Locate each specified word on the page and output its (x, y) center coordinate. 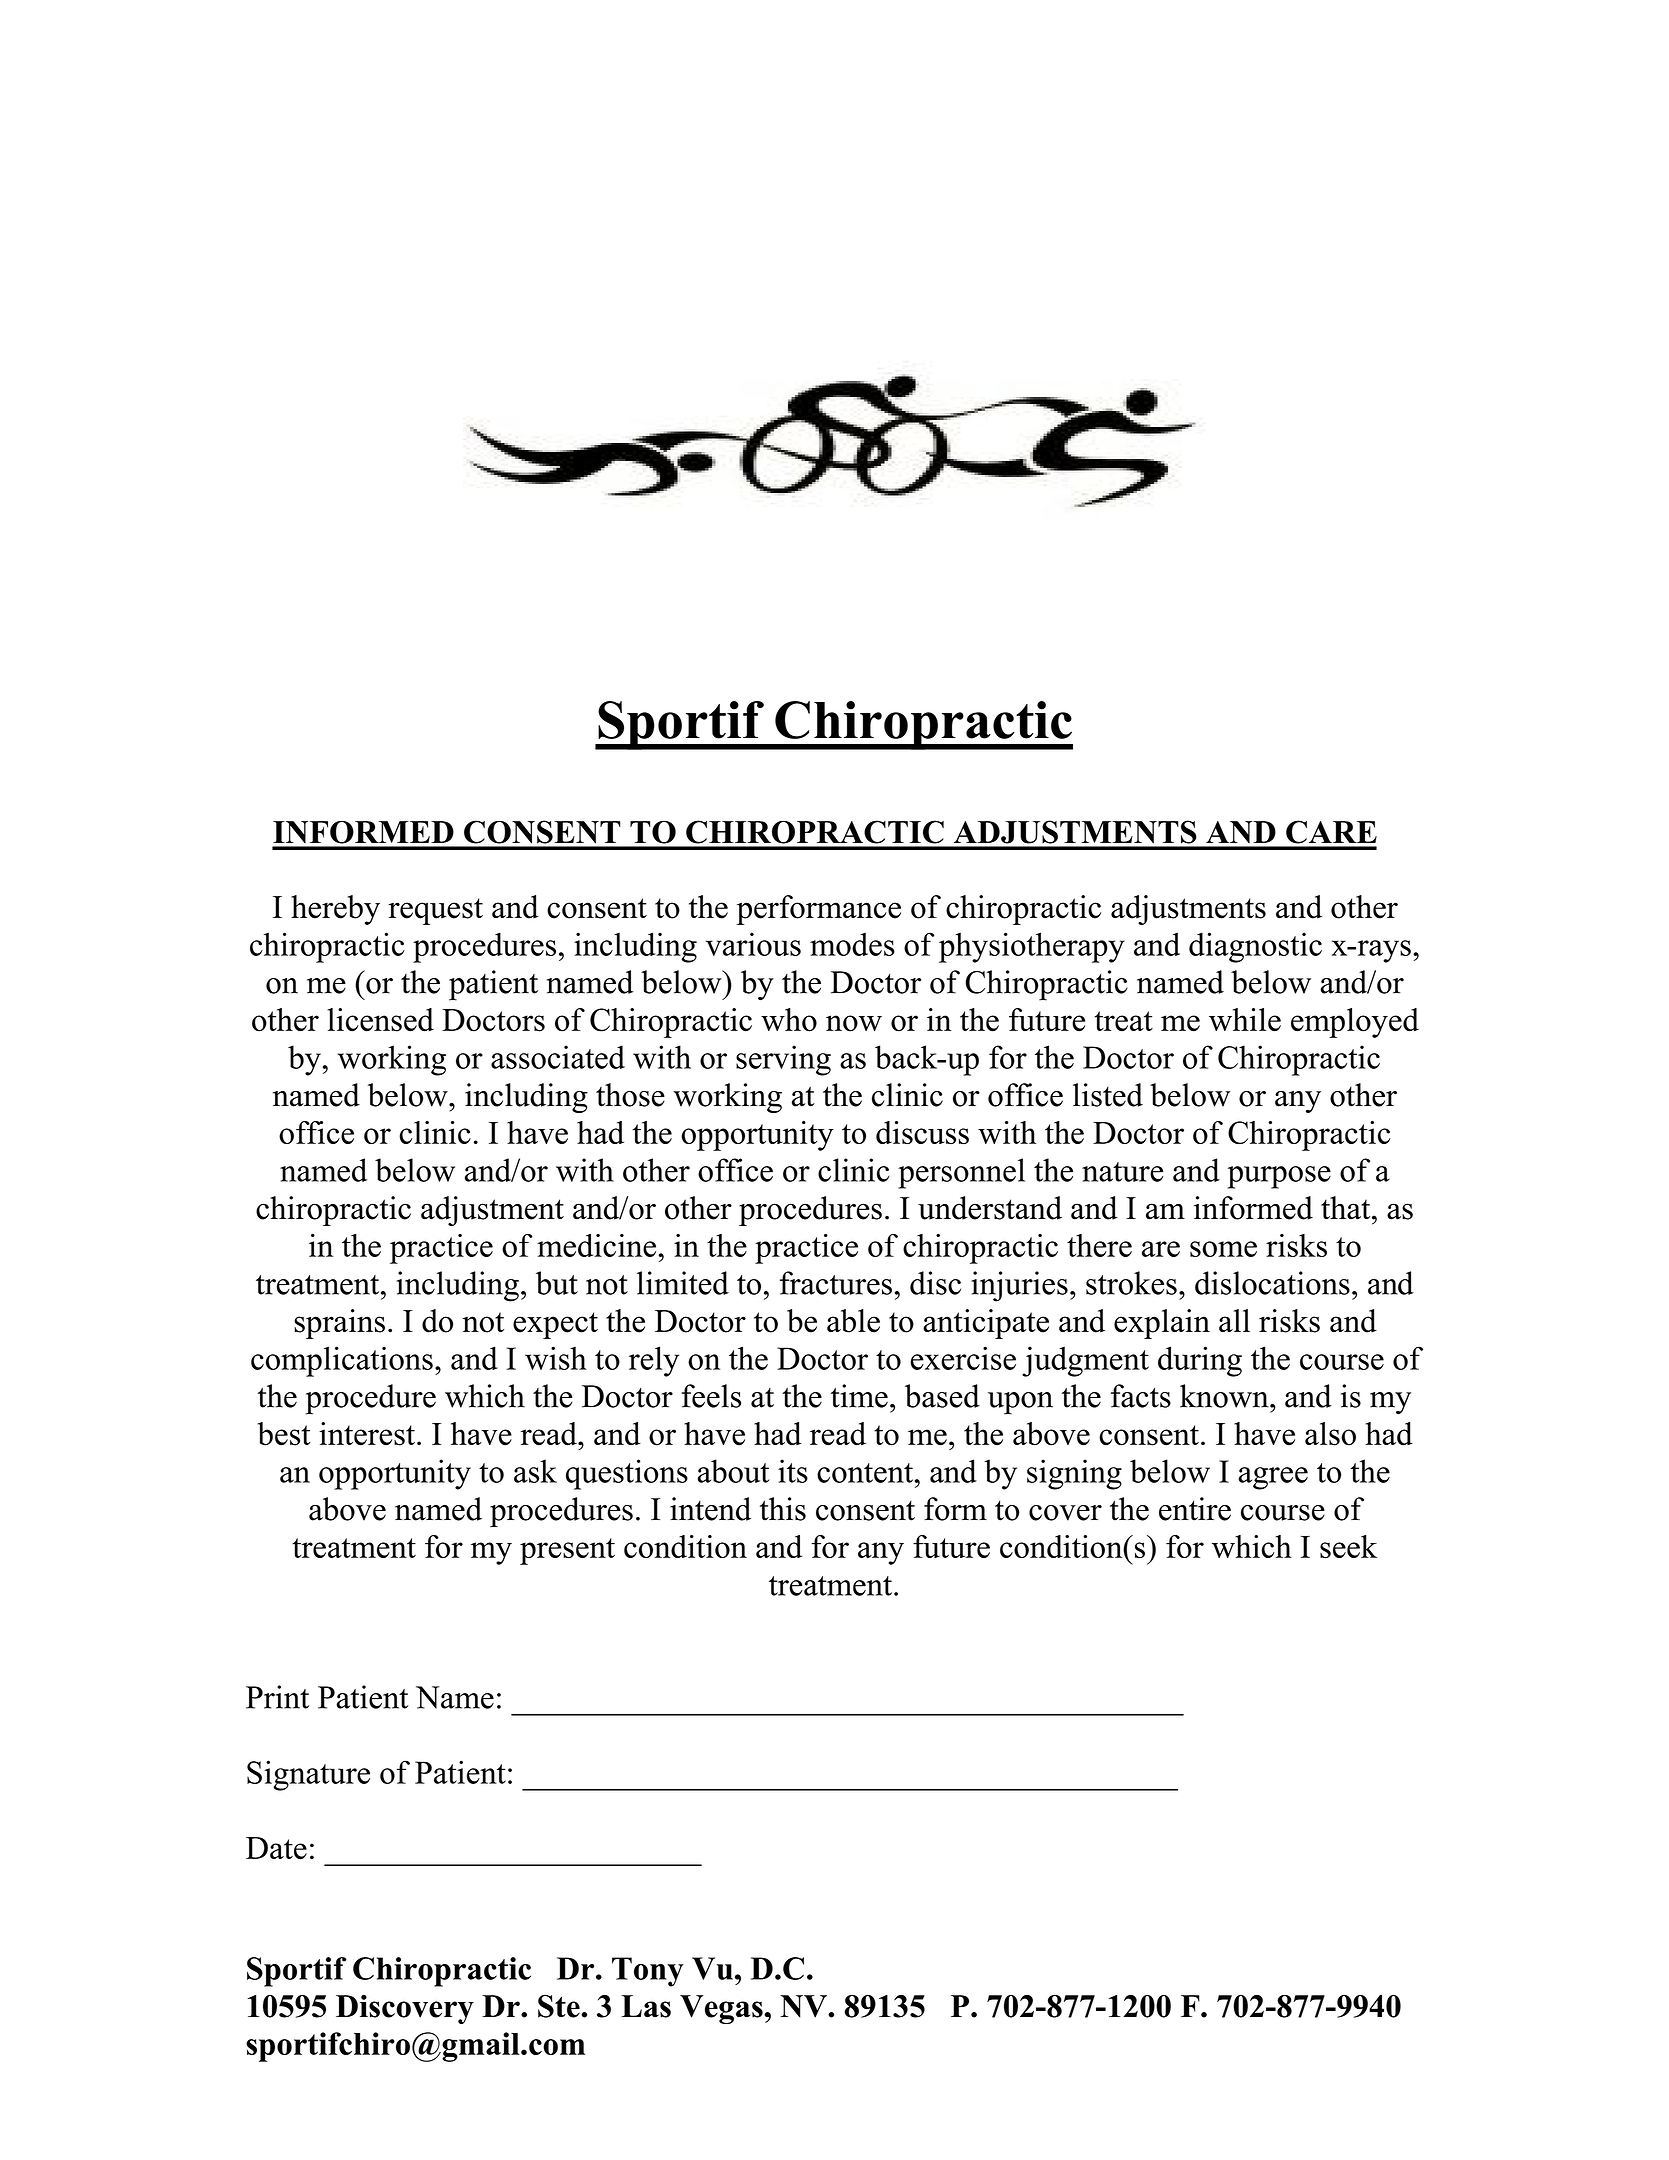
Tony (648, 1972)
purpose (1279, 1177)
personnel (961, 1173)
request (435, 911)
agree (1273, 1478)
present (567, 1551)
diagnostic (1255, 947)
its (793, 1471)
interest (367, 1434)
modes (852, 944)
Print (277, 1697)
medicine (596, 1245)
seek (1348, 1546)
